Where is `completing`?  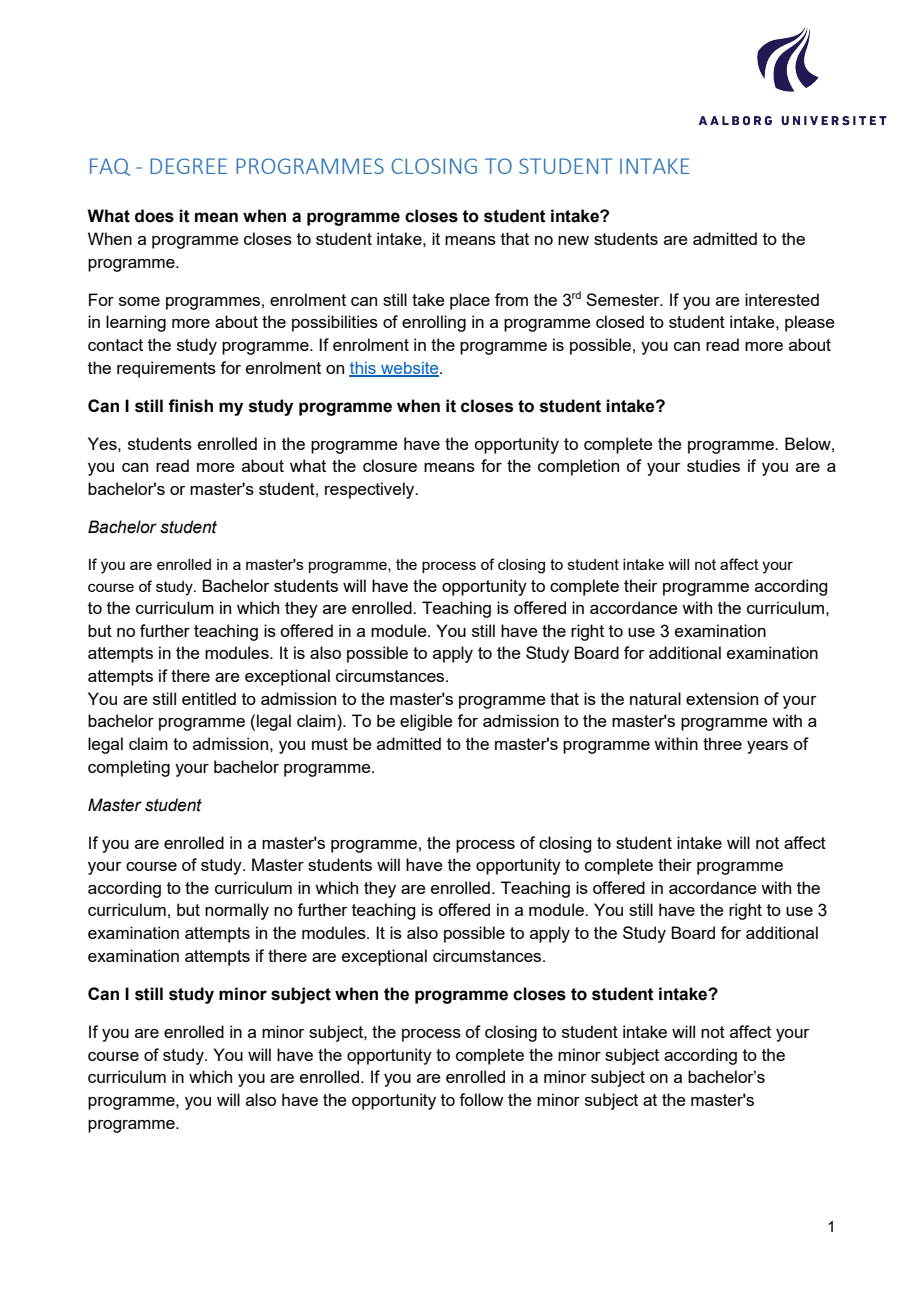 completing is located at coordinates (129, 768).
